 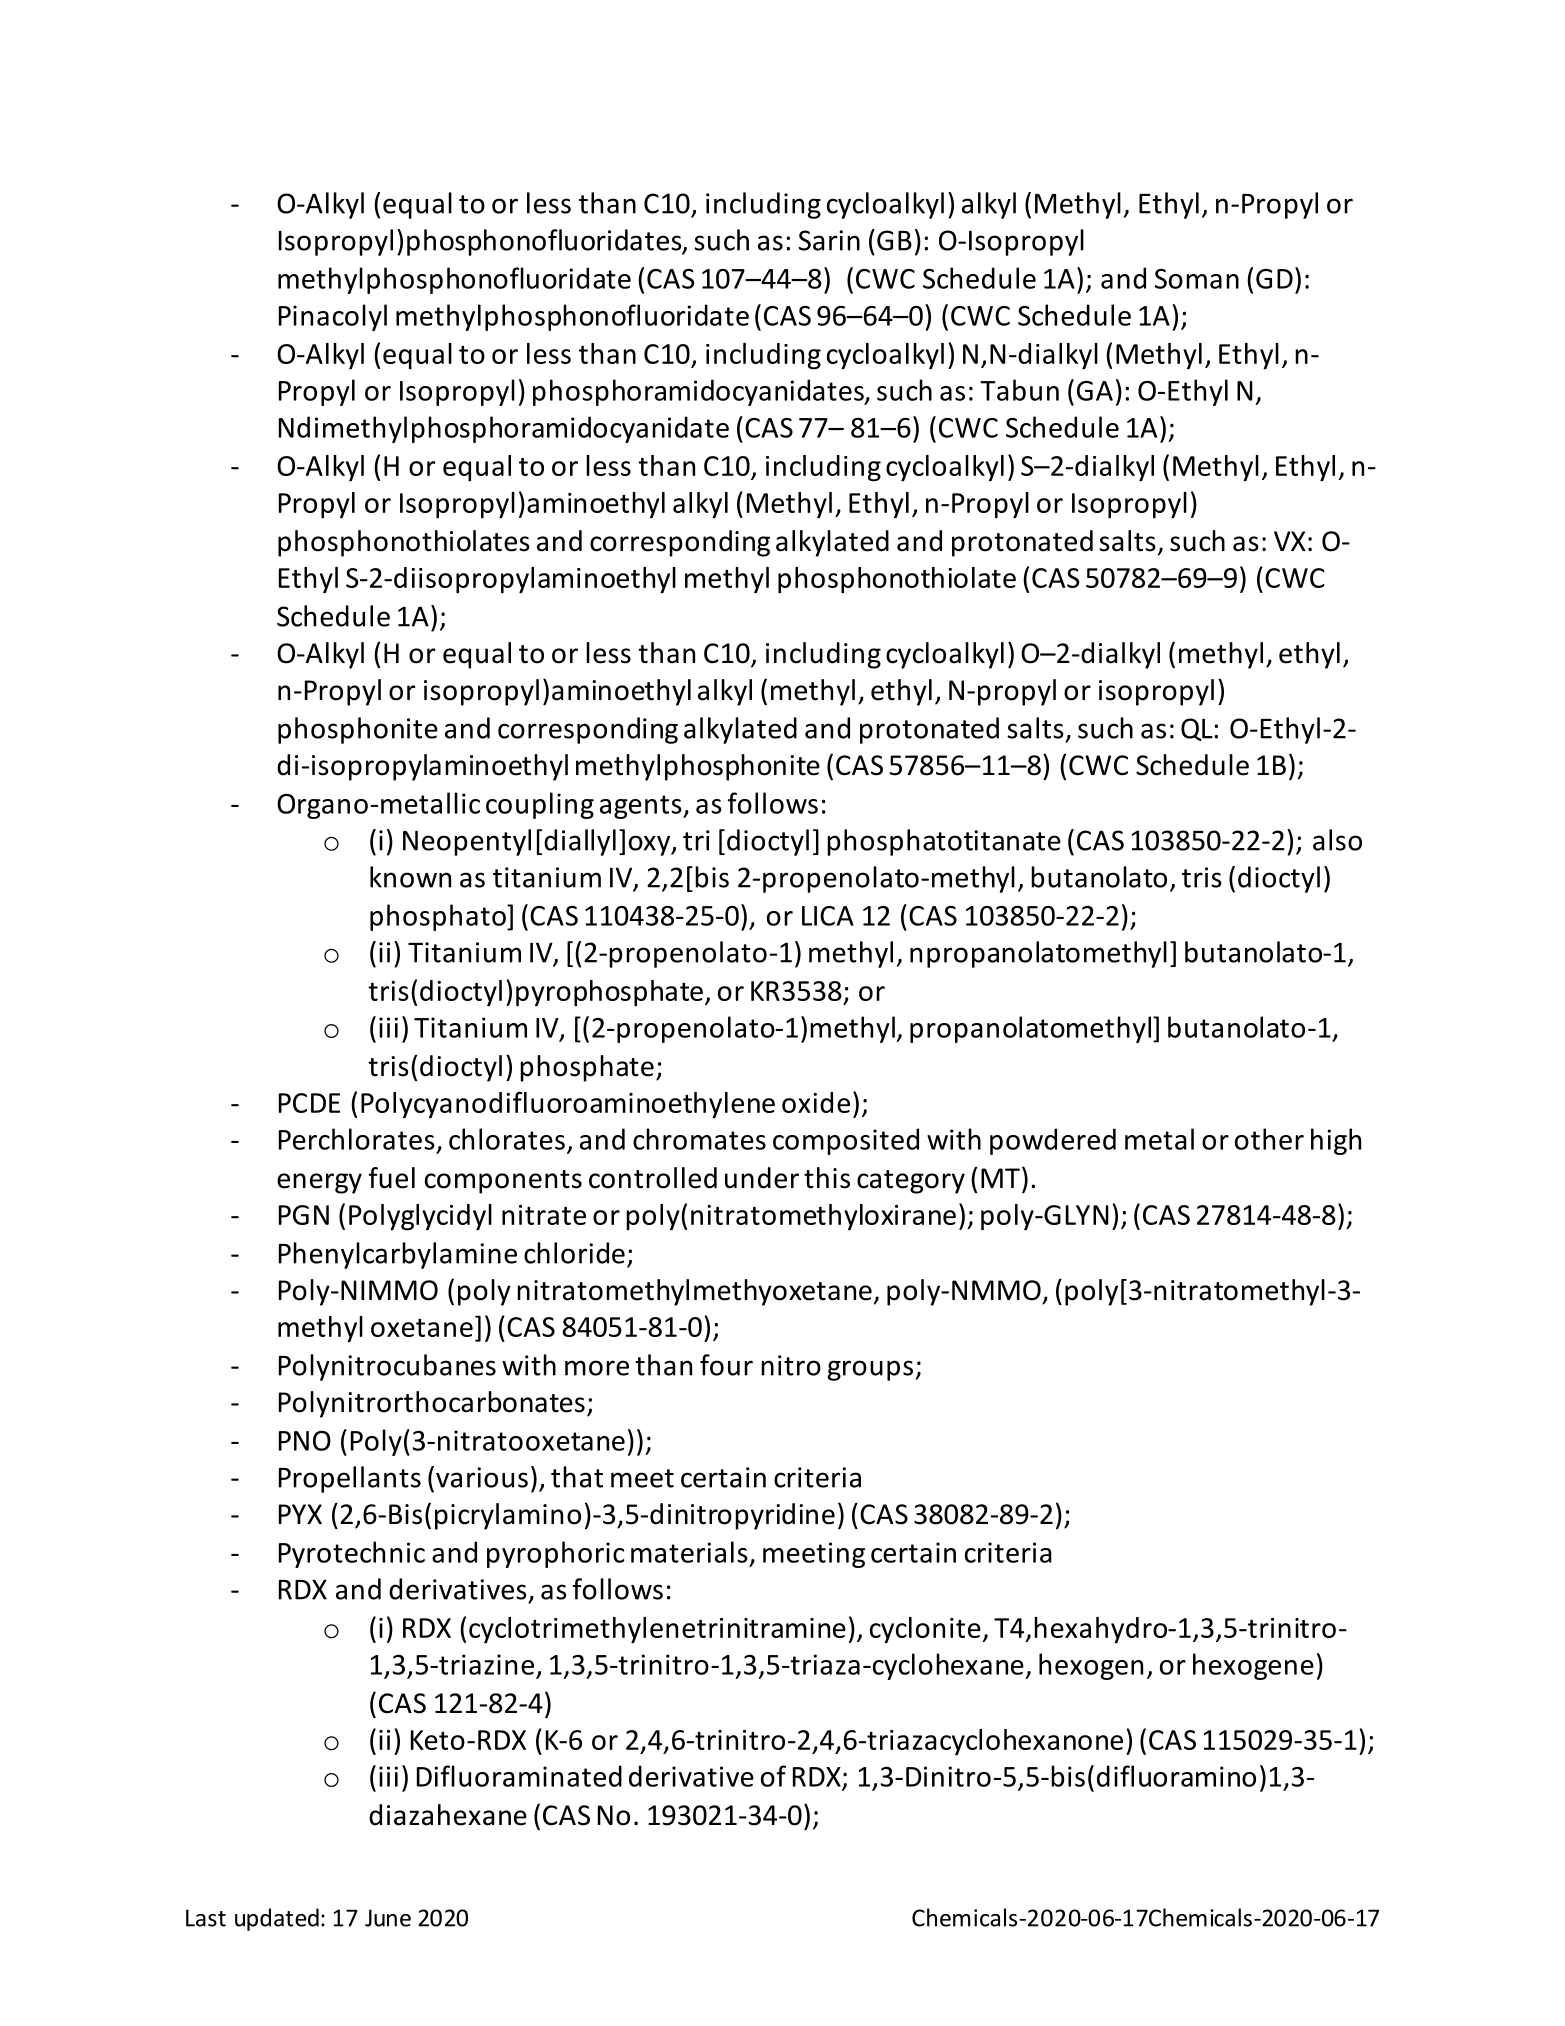 I want to click on high, so click(x=1336, y=1141).
